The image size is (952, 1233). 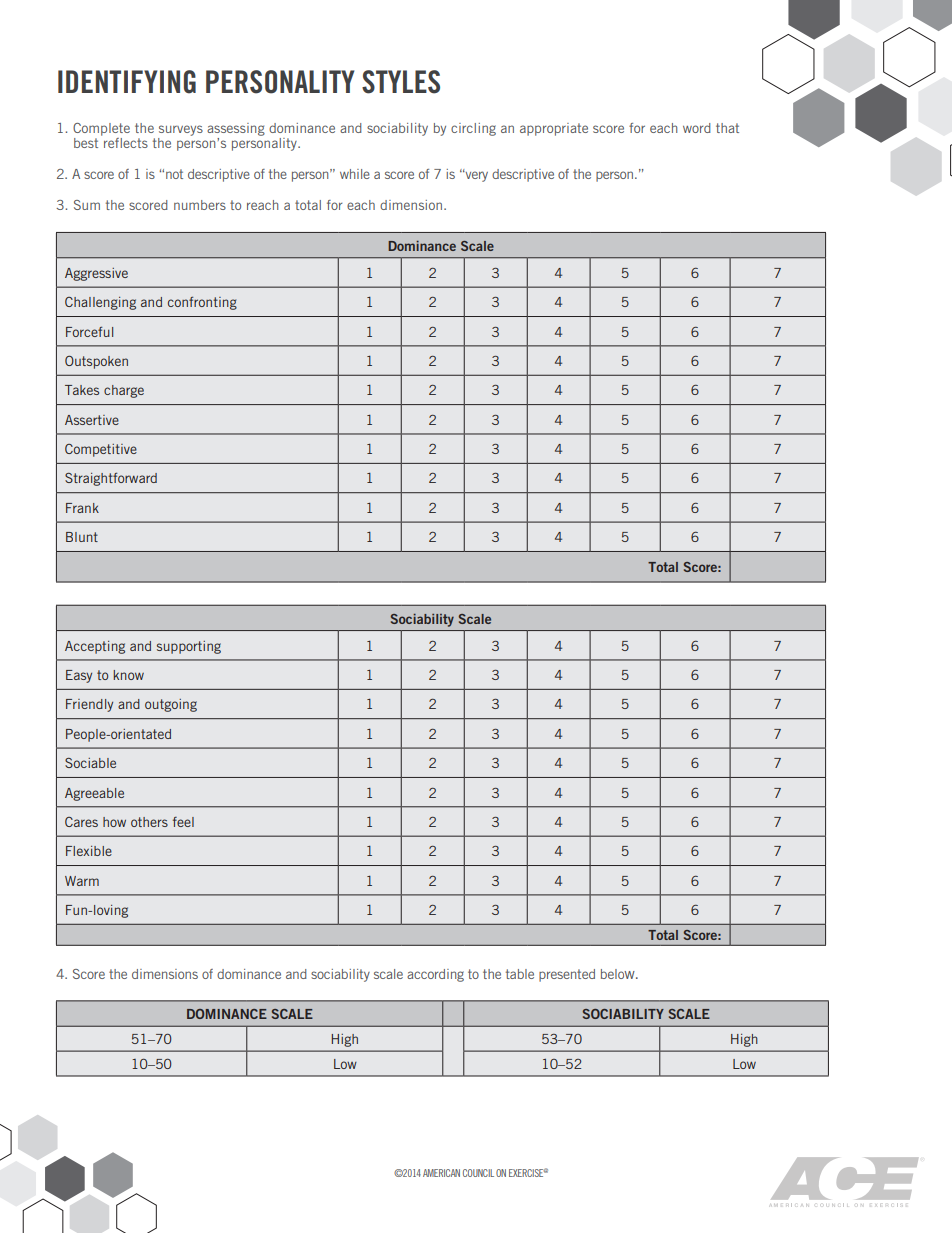 I want to click on supporting, so click(x=189, y=647).
